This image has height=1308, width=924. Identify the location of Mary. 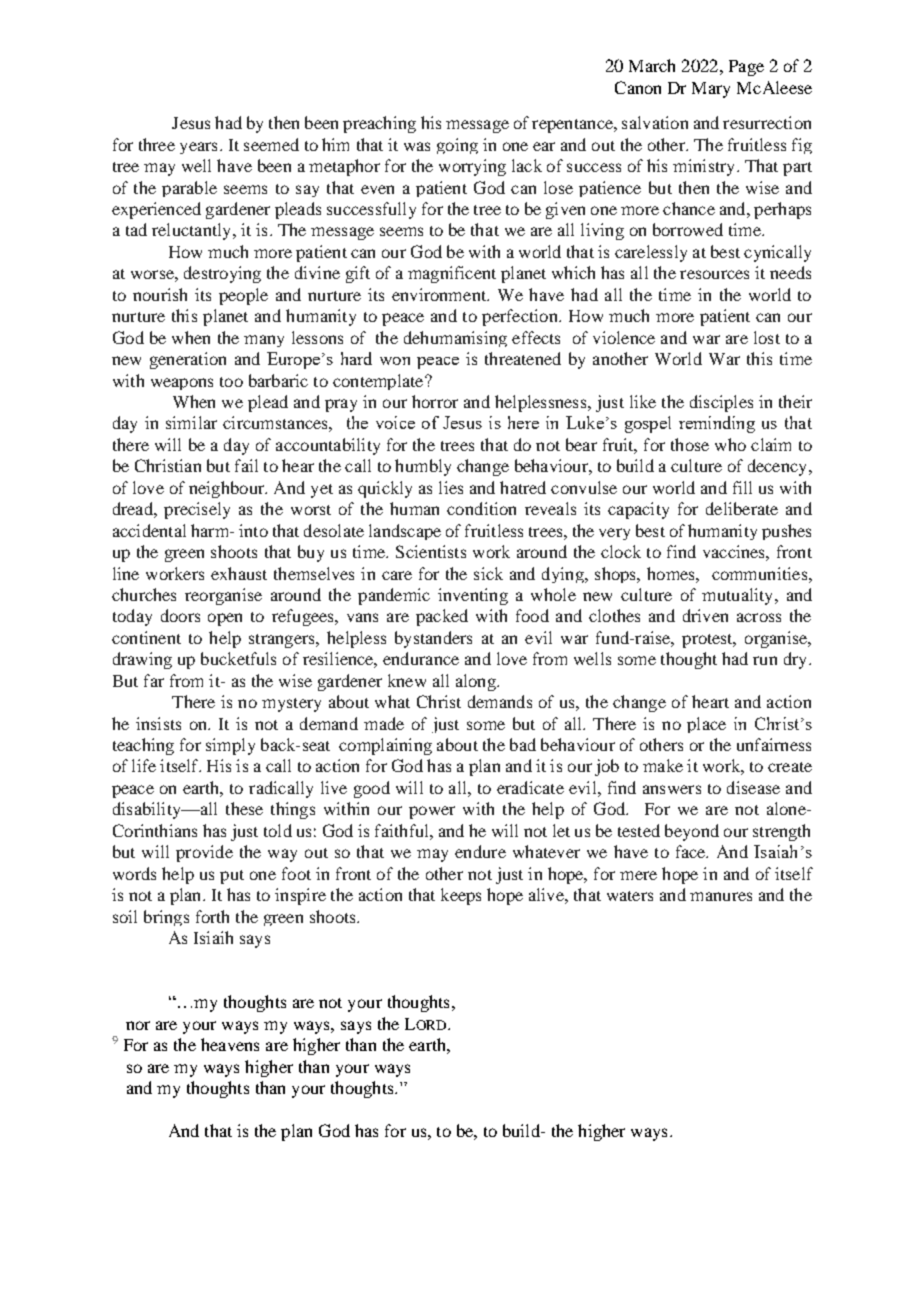
(711, 90).
